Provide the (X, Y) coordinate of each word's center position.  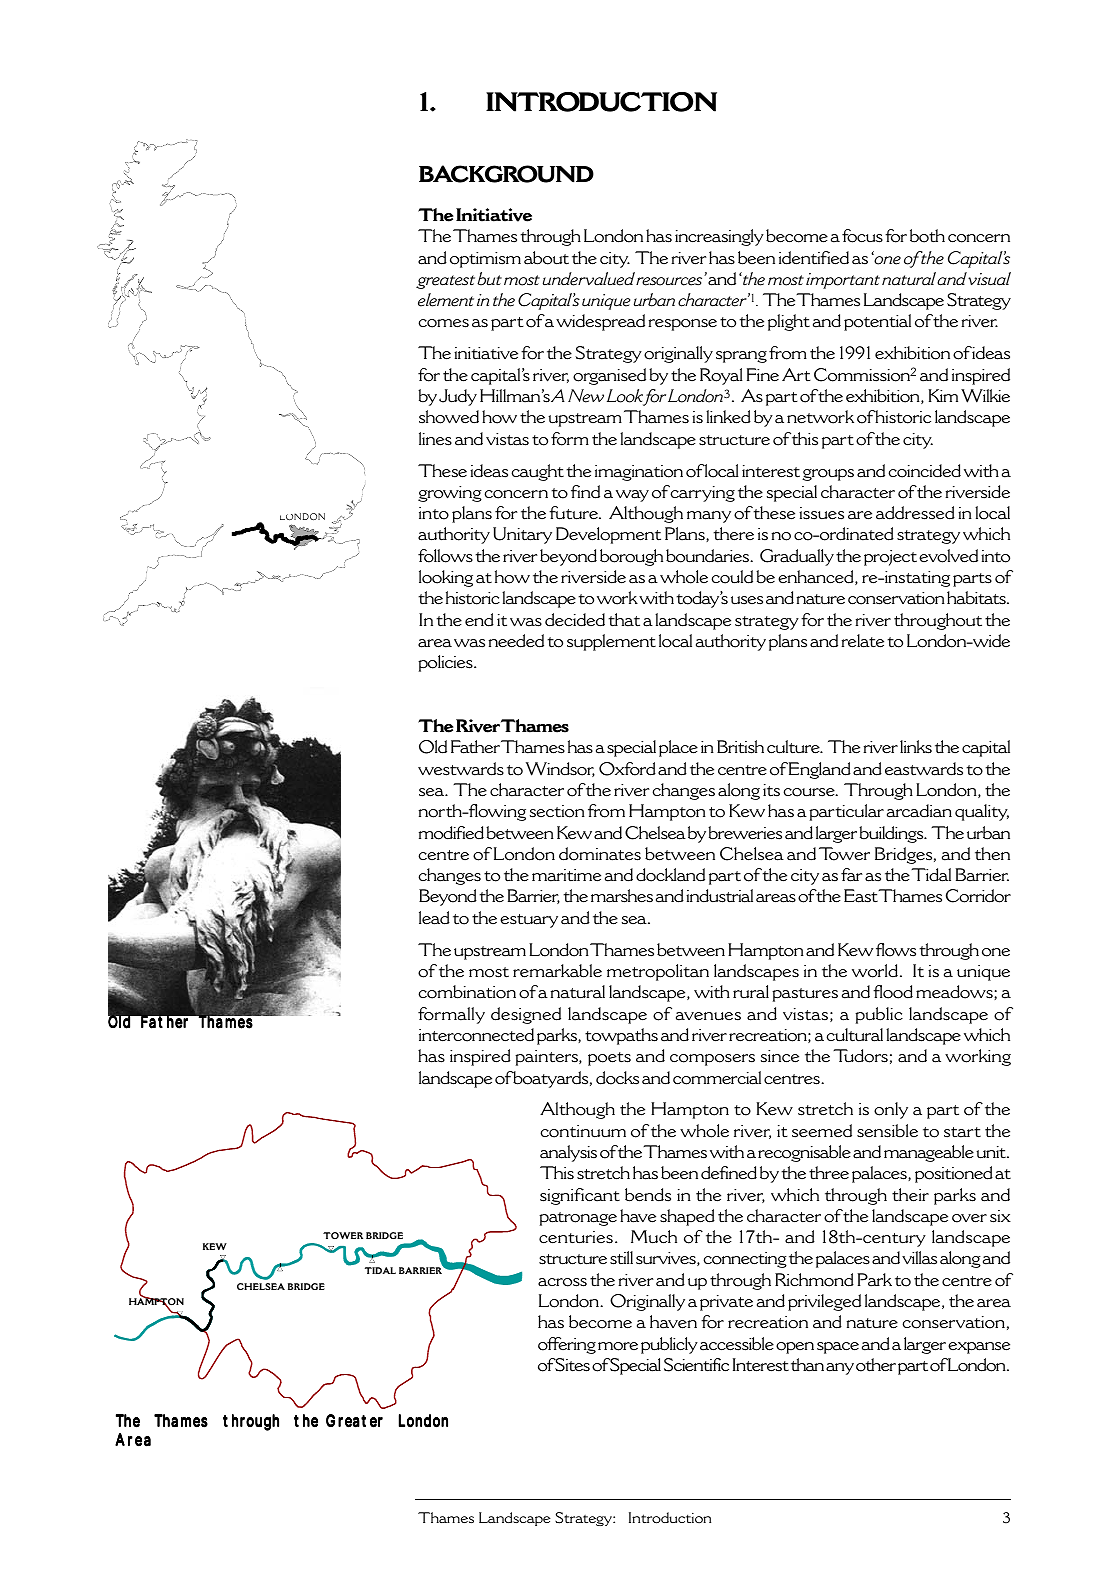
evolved (948, 556)
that (624, 620)
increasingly (719, 237)
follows (445, 556)
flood (893, 992)
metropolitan (658, 972)
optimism (485, 260)
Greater (354, 1421)
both (927, 236)
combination (467, 992)
